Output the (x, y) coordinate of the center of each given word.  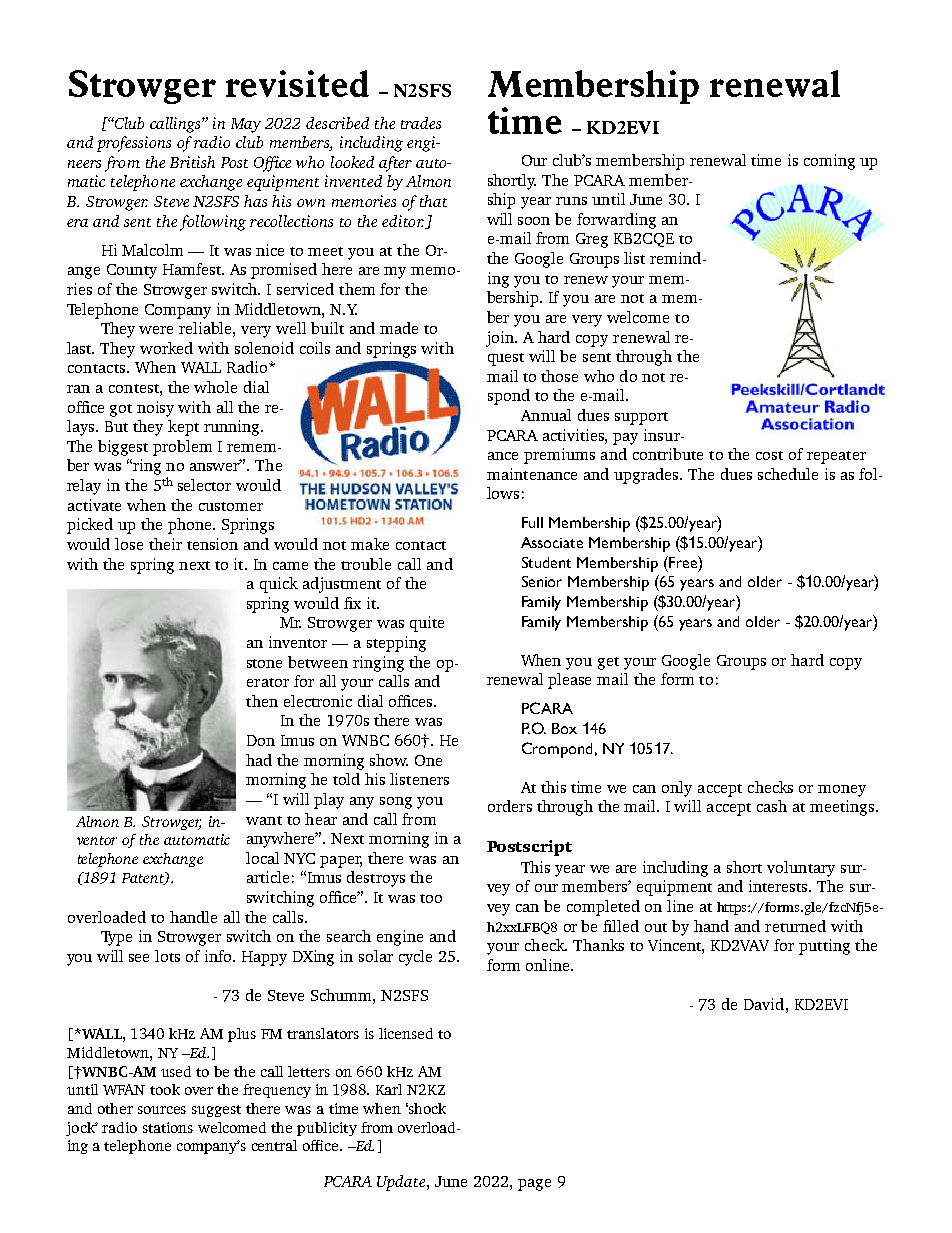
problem (182, 448)
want (264, 820)
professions (134, 144)
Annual (546, 415)
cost (769, 455)
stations (168, 1127)
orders (510, 806)
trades (421, 123)
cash (772, 806)
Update (401, 1183)
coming (829, 162)
